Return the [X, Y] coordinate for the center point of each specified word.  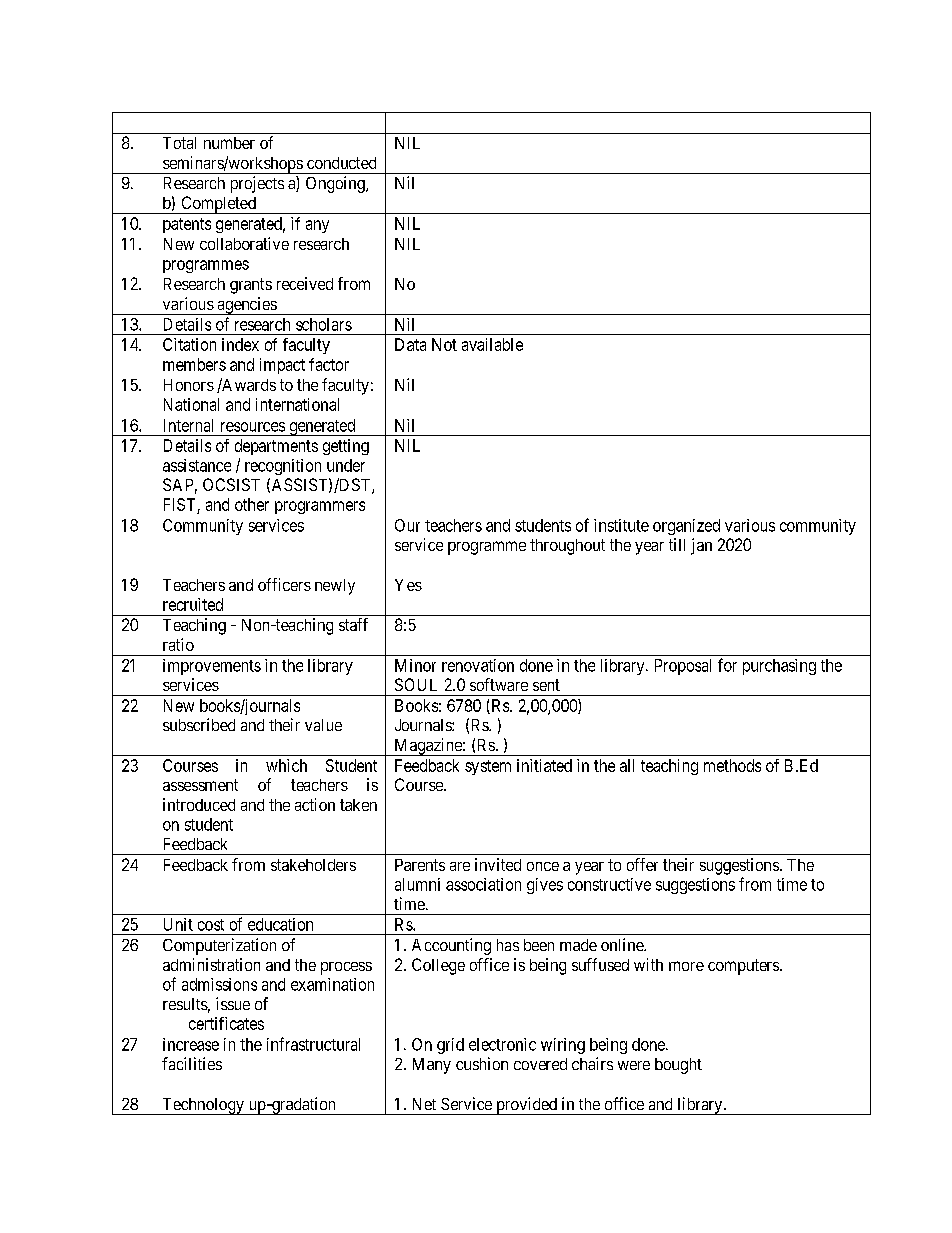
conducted [341, 163]
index [240, 344]
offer [642, 864]
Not [444, 344]
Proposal [683, 667]
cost [211, 925]
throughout [567, 547]
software [499, 684]
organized [686, 527]
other [252, 504]
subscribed [199, 724]
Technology [203, 1106]
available [492, 344]
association [483, 884]
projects [257, 184]
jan [701, 546]
